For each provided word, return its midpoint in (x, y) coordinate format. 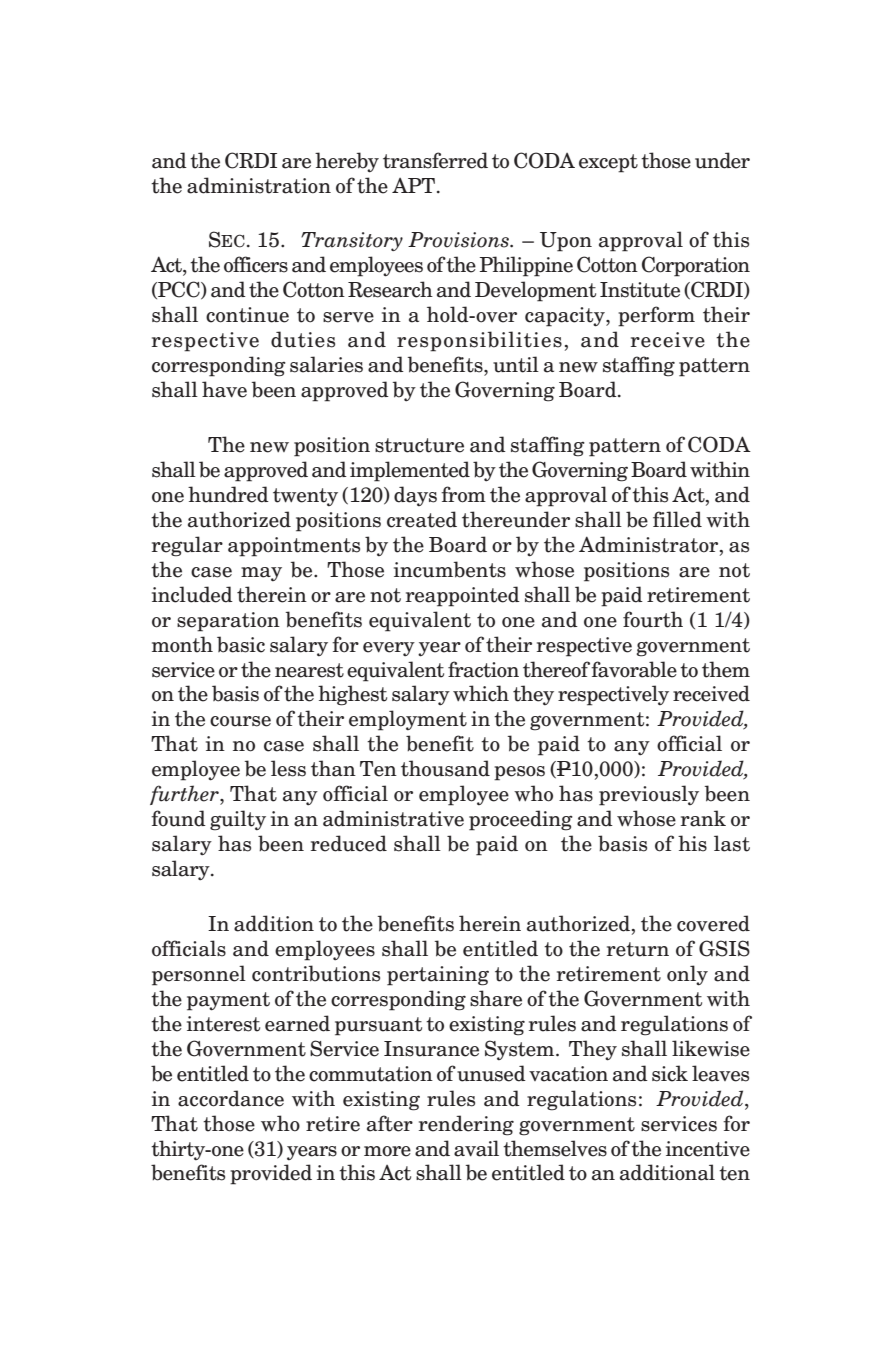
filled (677, 519)
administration (259, 185)
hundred (228, 494)
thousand (445, 768)
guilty (238, 820)
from (463, 494)
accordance (231, 1098)
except (608, 163)
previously (649, 795)
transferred (435, 160)
